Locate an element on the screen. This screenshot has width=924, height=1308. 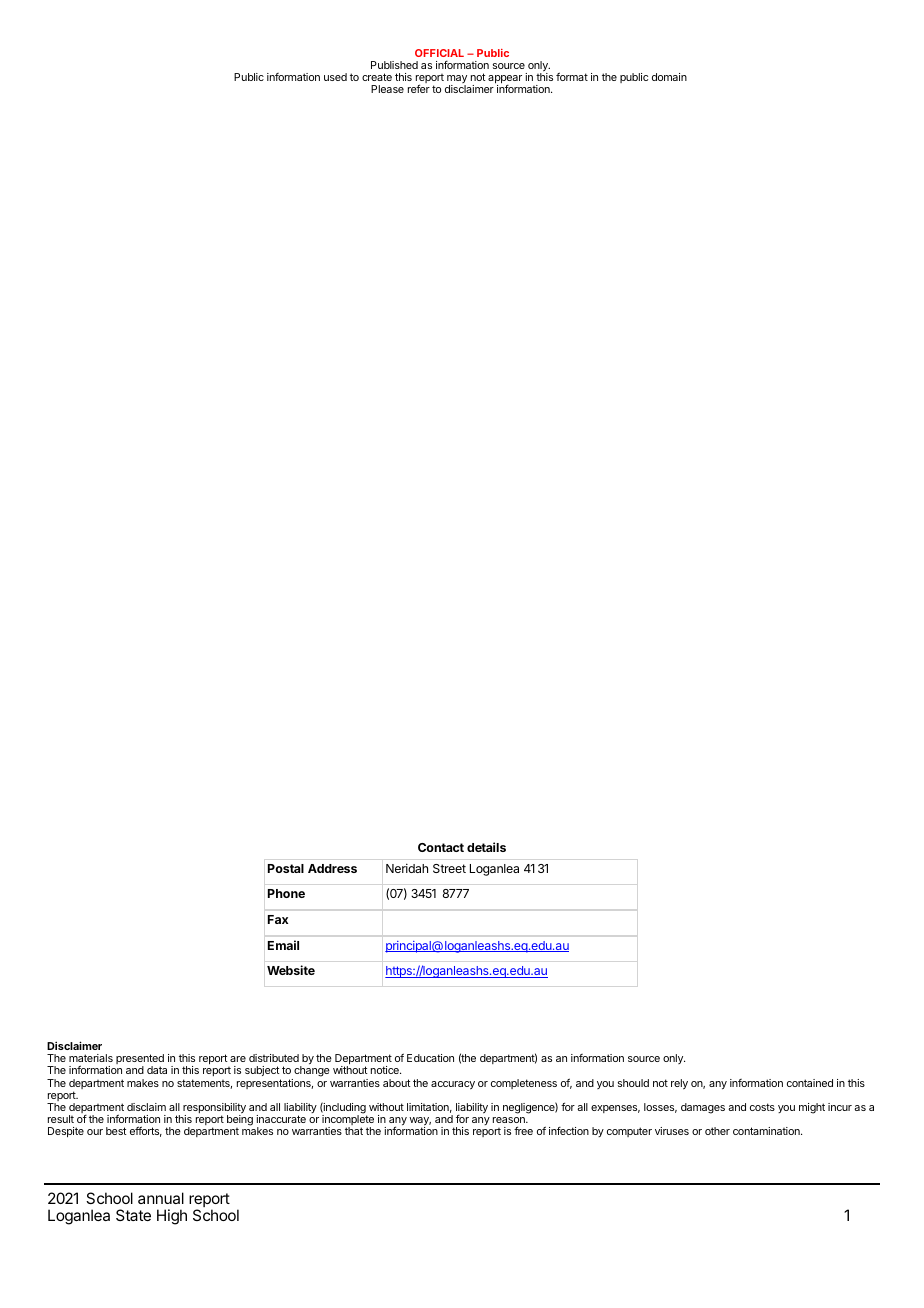
that is located at coordinates (354, 1131).
